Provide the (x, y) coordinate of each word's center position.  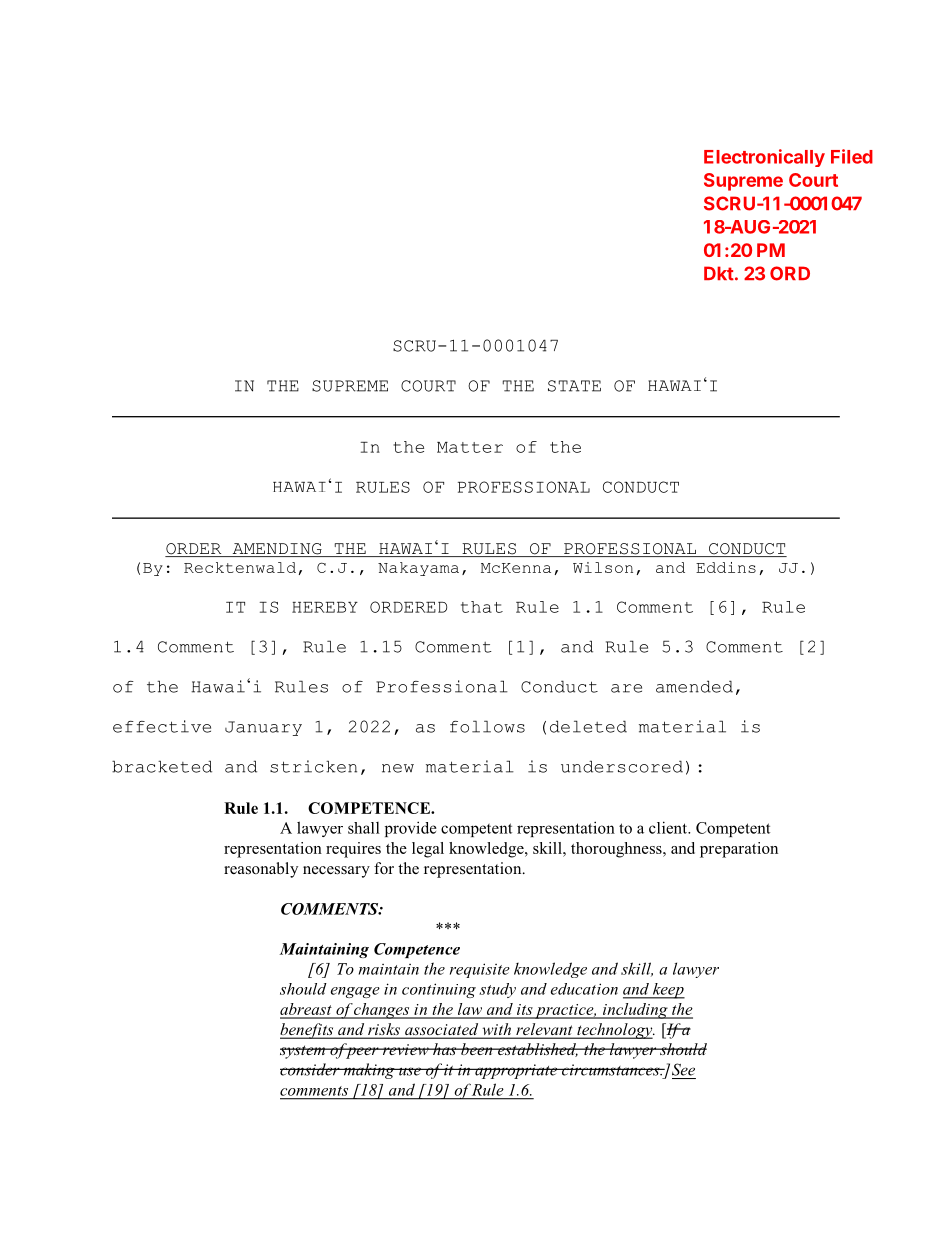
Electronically (764, 158)
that (482, 607)
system (304, 1052)
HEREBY (325, 607)
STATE (574, 386)
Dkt (719, 273)
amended (694, 686)
